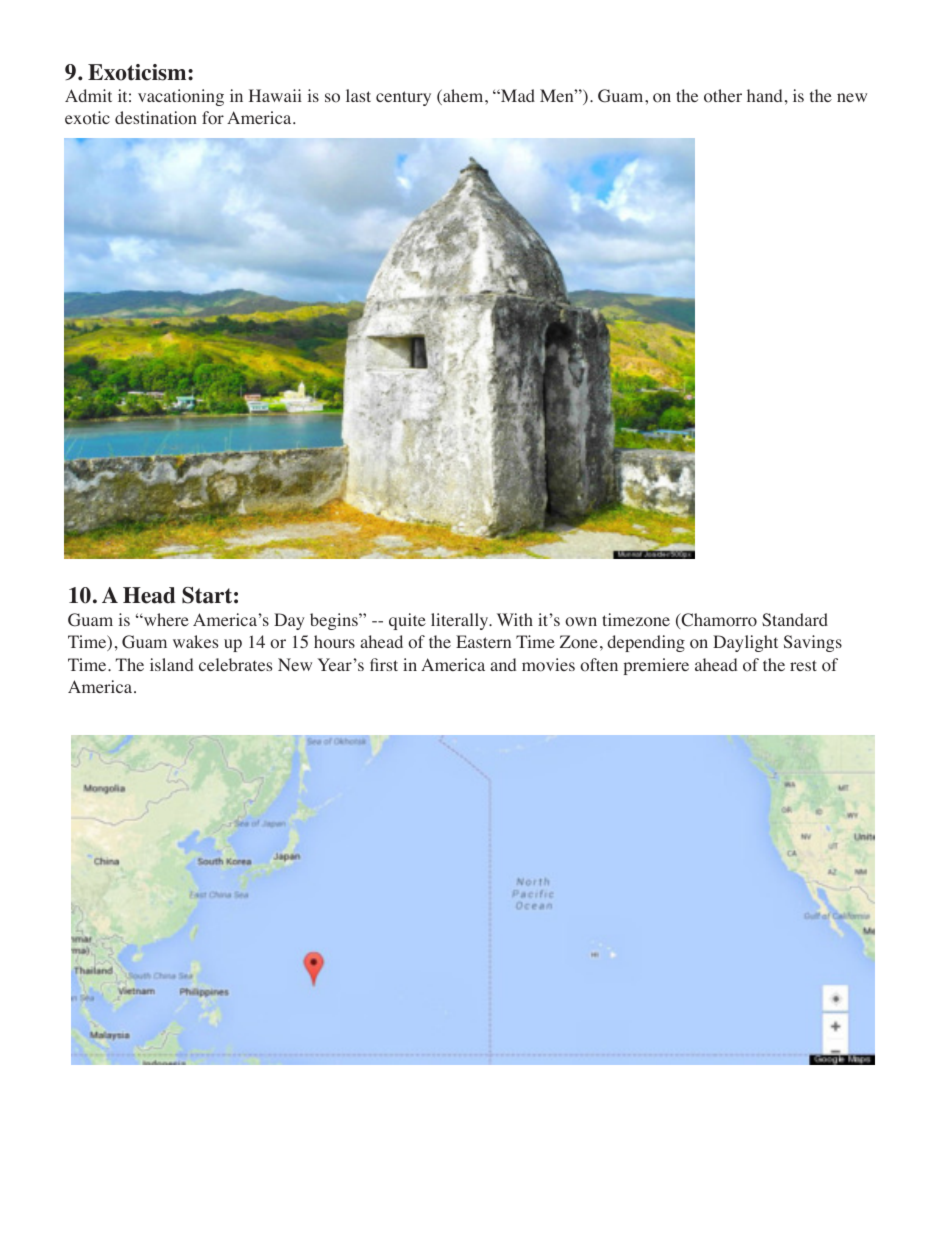 Image resolution: width=952 pixels, height=1233 pixels. Describe the element at coordinates (156, 118) in the document. I see `destination` at that location.
